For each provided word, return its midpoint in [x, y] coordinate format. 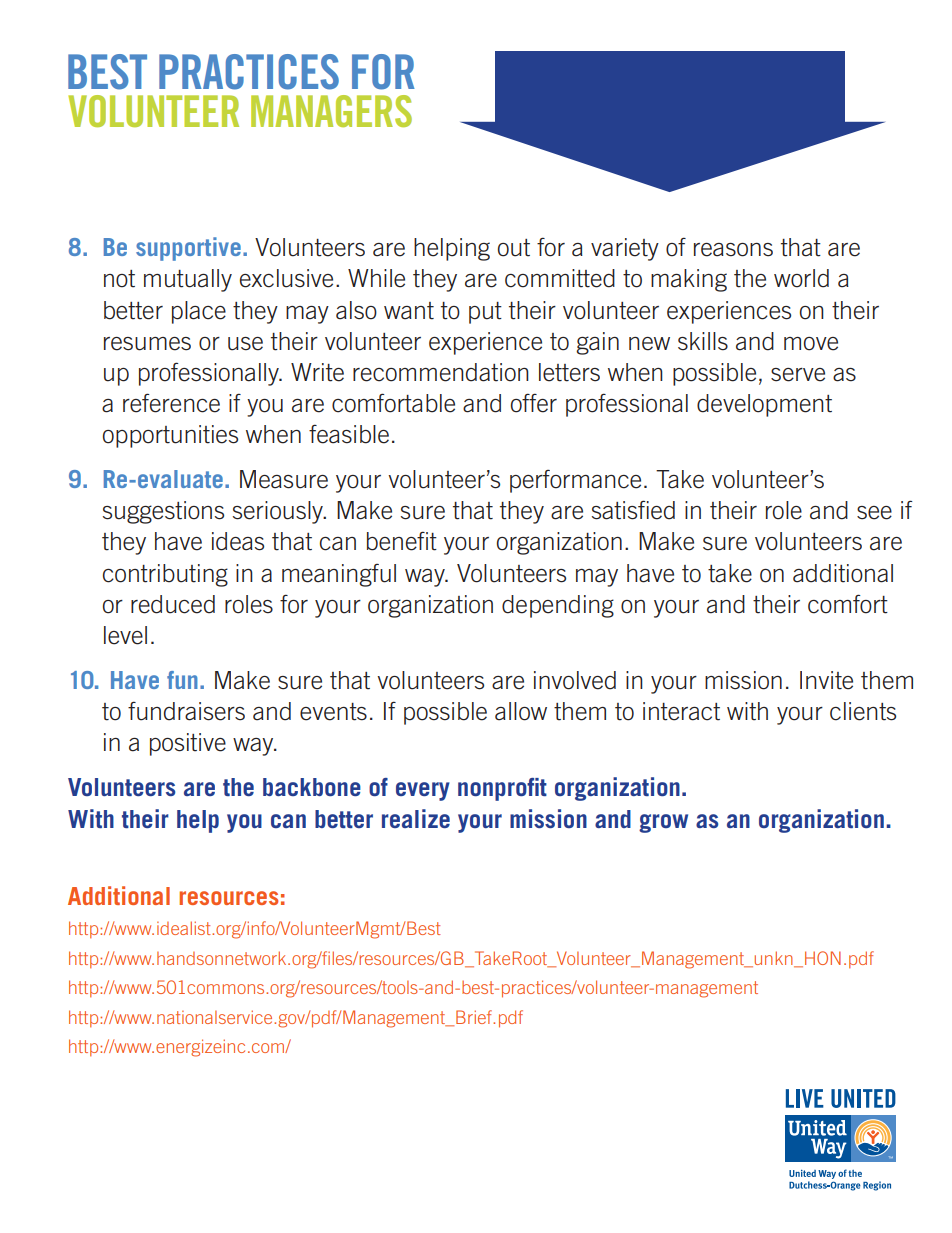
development [764, 405]
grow [663, 823]
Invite [826, 680]
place [199, 312]
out [514, 248]
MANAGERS [331, 111]
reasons [733, 250]
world [801, 278]
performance [575, 481]
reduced [173, 604]
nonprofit [502, 789]
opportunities [170, 436]
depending [558, 606]
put [485, 313]
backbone [312, 787]
